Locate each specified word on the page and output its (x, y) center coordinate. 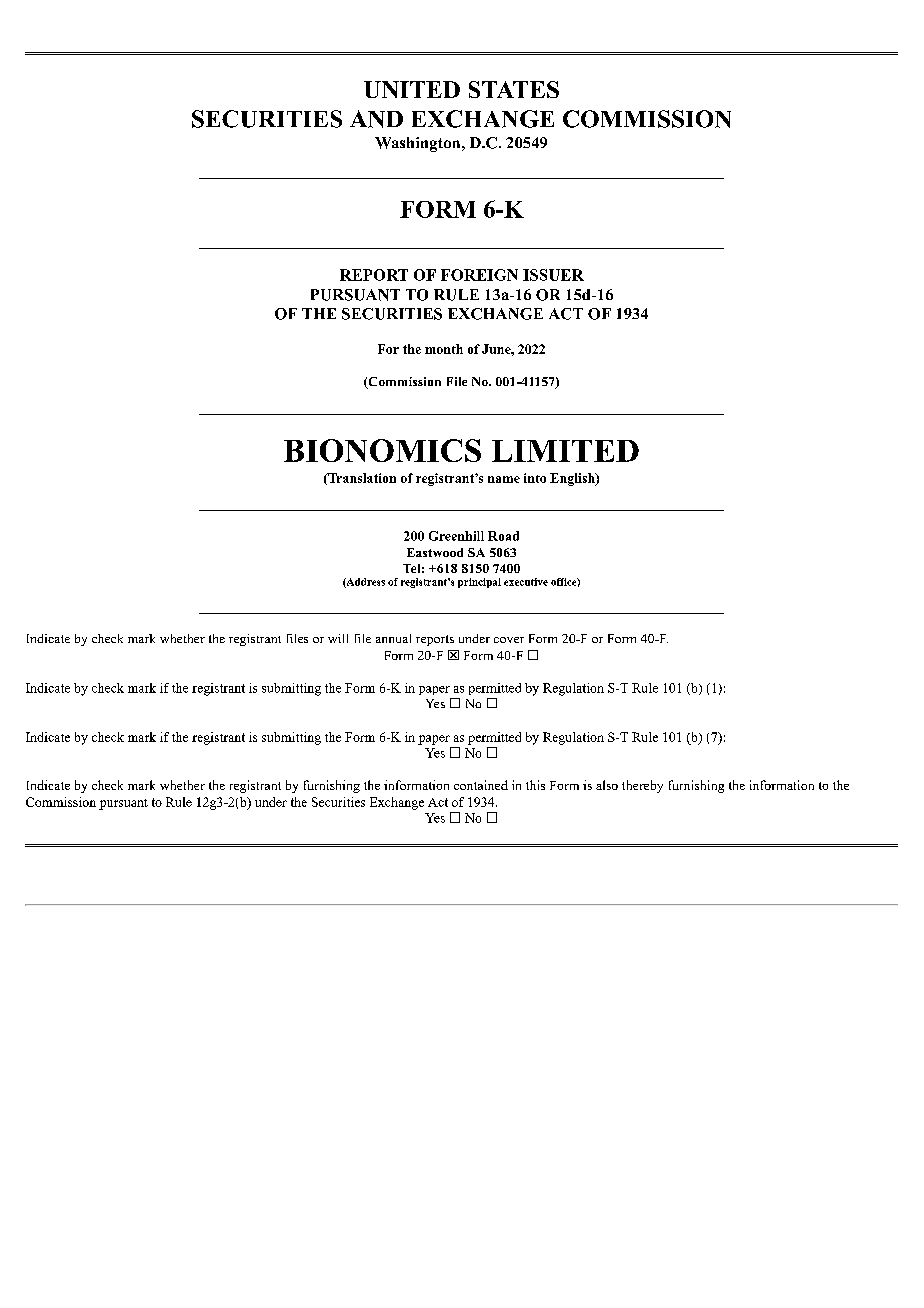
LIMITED (565, 451)
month (444, 349)
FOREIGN (479, 275)
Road (503, 536)
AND (376, 119)
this (535, 785)
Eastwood (435, 552)
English (573, 479)
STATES (514, 89)
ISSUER (553, 275)
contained (481, 785)
